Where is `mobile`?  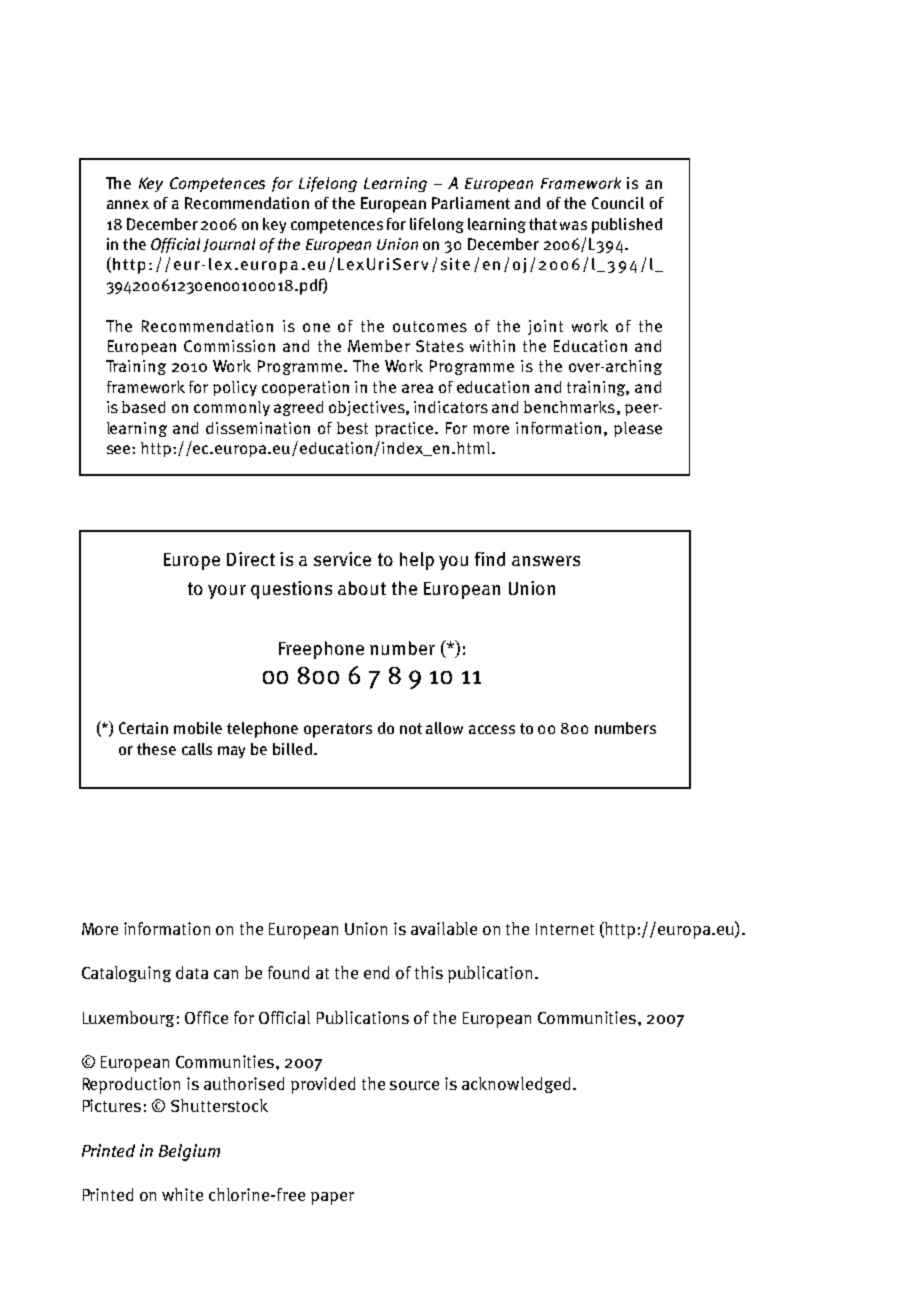 mobile is located at coordinates (198, 728).
